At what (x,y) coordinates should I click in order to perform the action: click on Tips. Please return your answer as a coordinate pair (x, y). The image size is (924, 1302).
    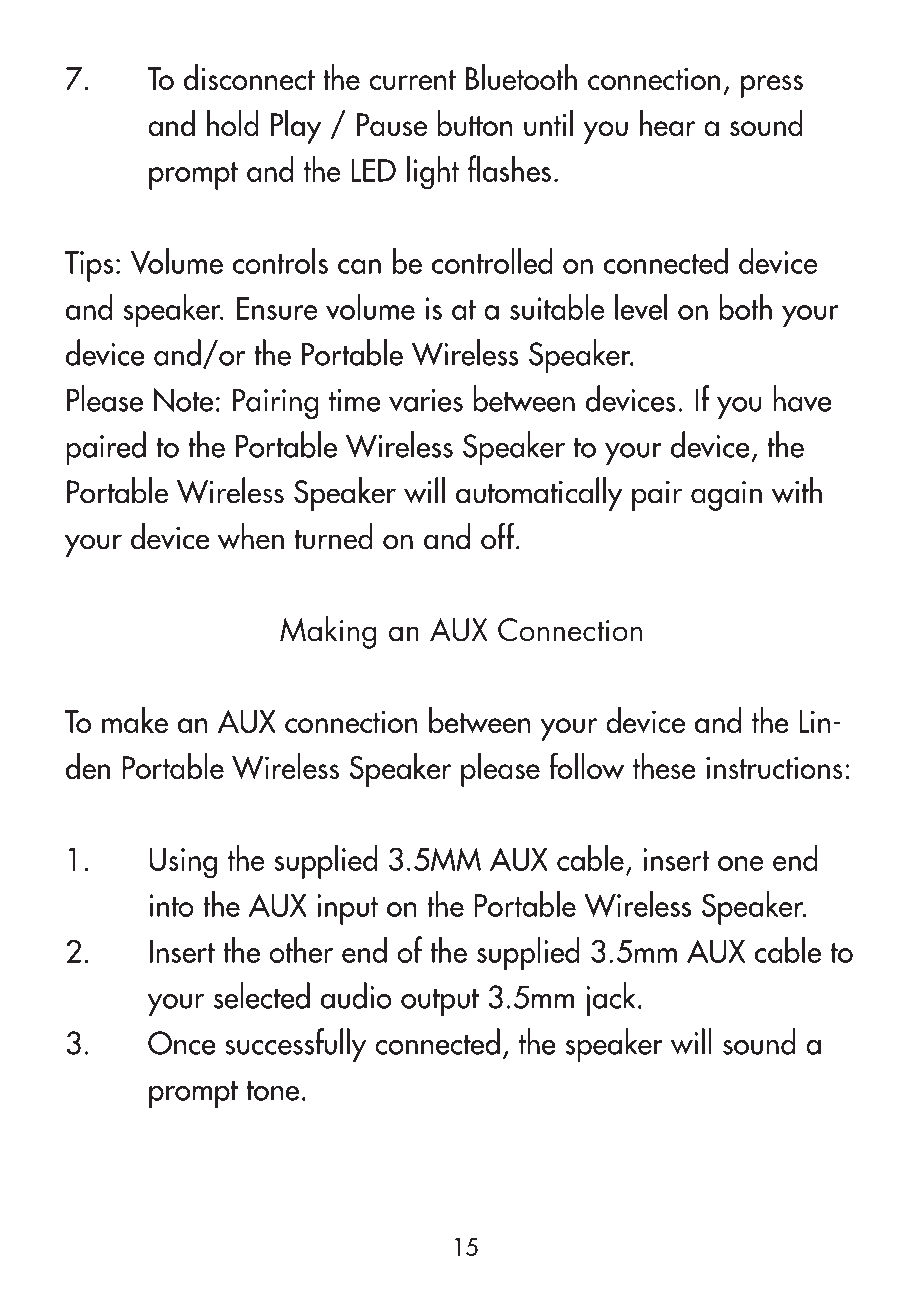
    Looking at the image, I should click on (89, 266).
